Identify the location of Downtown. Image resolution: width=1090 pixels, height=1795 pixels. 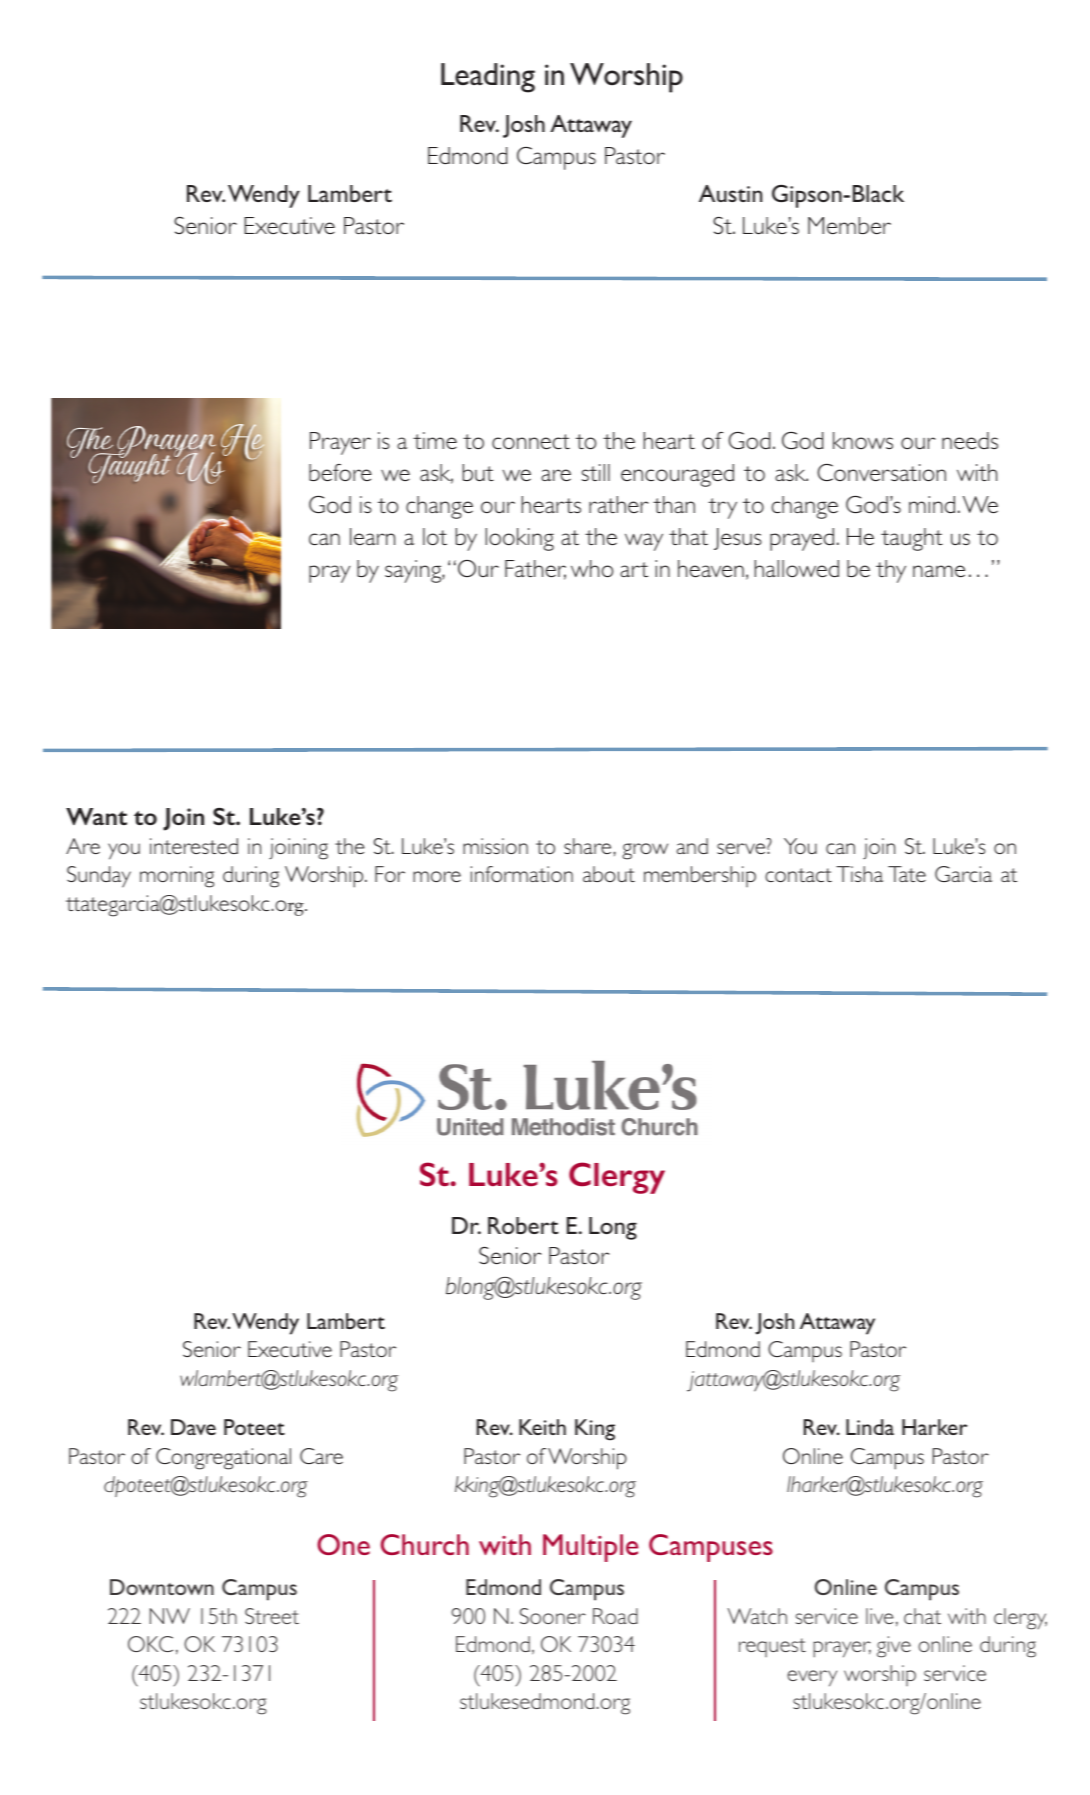
(162, 1587).
